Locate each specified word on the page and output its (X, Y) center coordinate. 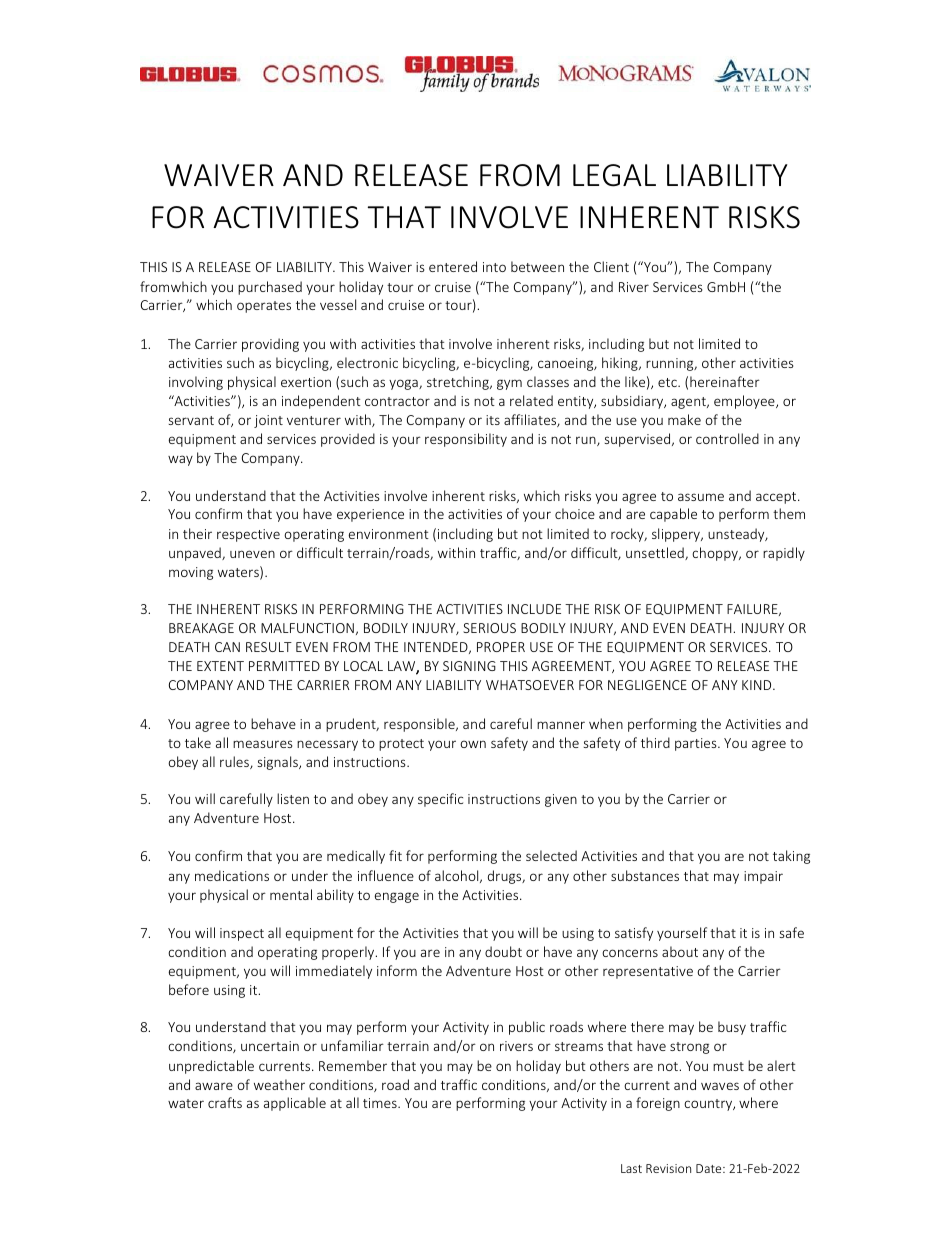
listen (293, 798)
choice (575, 513)
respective (248, 535)
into (494, 267)
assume (701, 497)
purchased (270, 288)
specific (440, 800)
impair (763, 877)
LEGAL (614, 175)
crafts (225, 1102)
